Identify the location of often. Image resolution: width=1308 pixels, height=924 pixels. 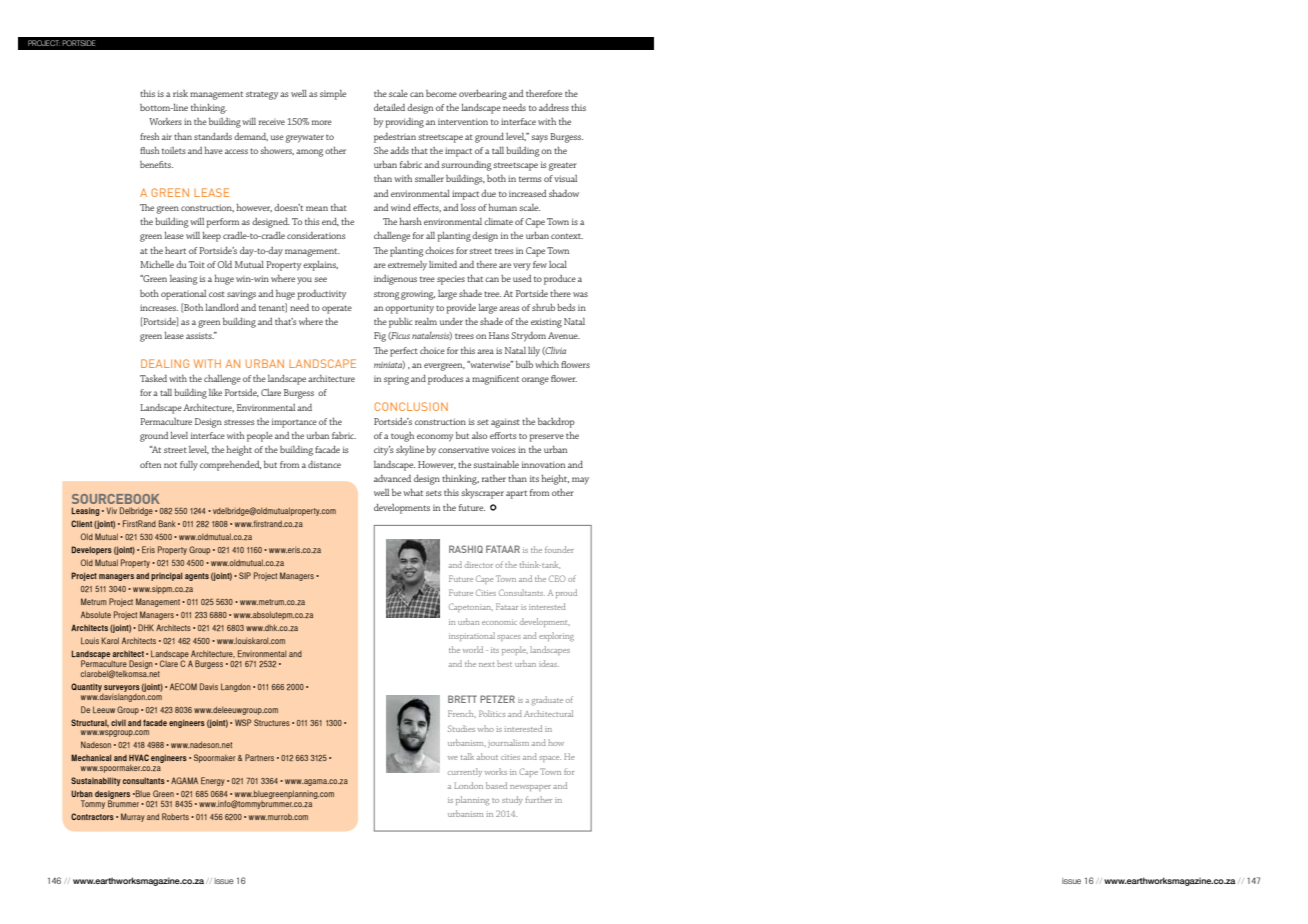
(150, 464).
